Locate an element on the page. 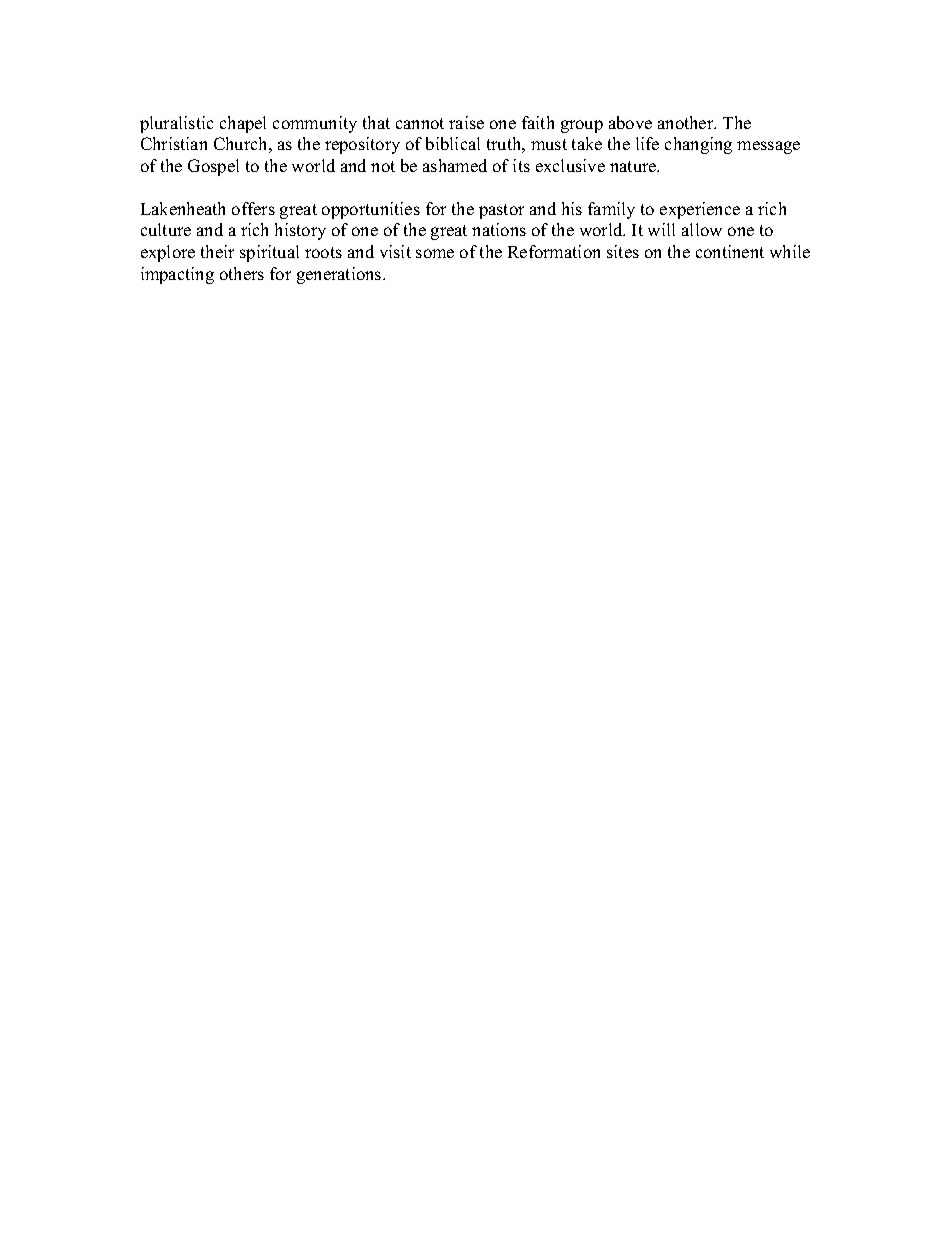 The width and height of the document is (952, 1233). offers is located at coordinates (253, 208).
